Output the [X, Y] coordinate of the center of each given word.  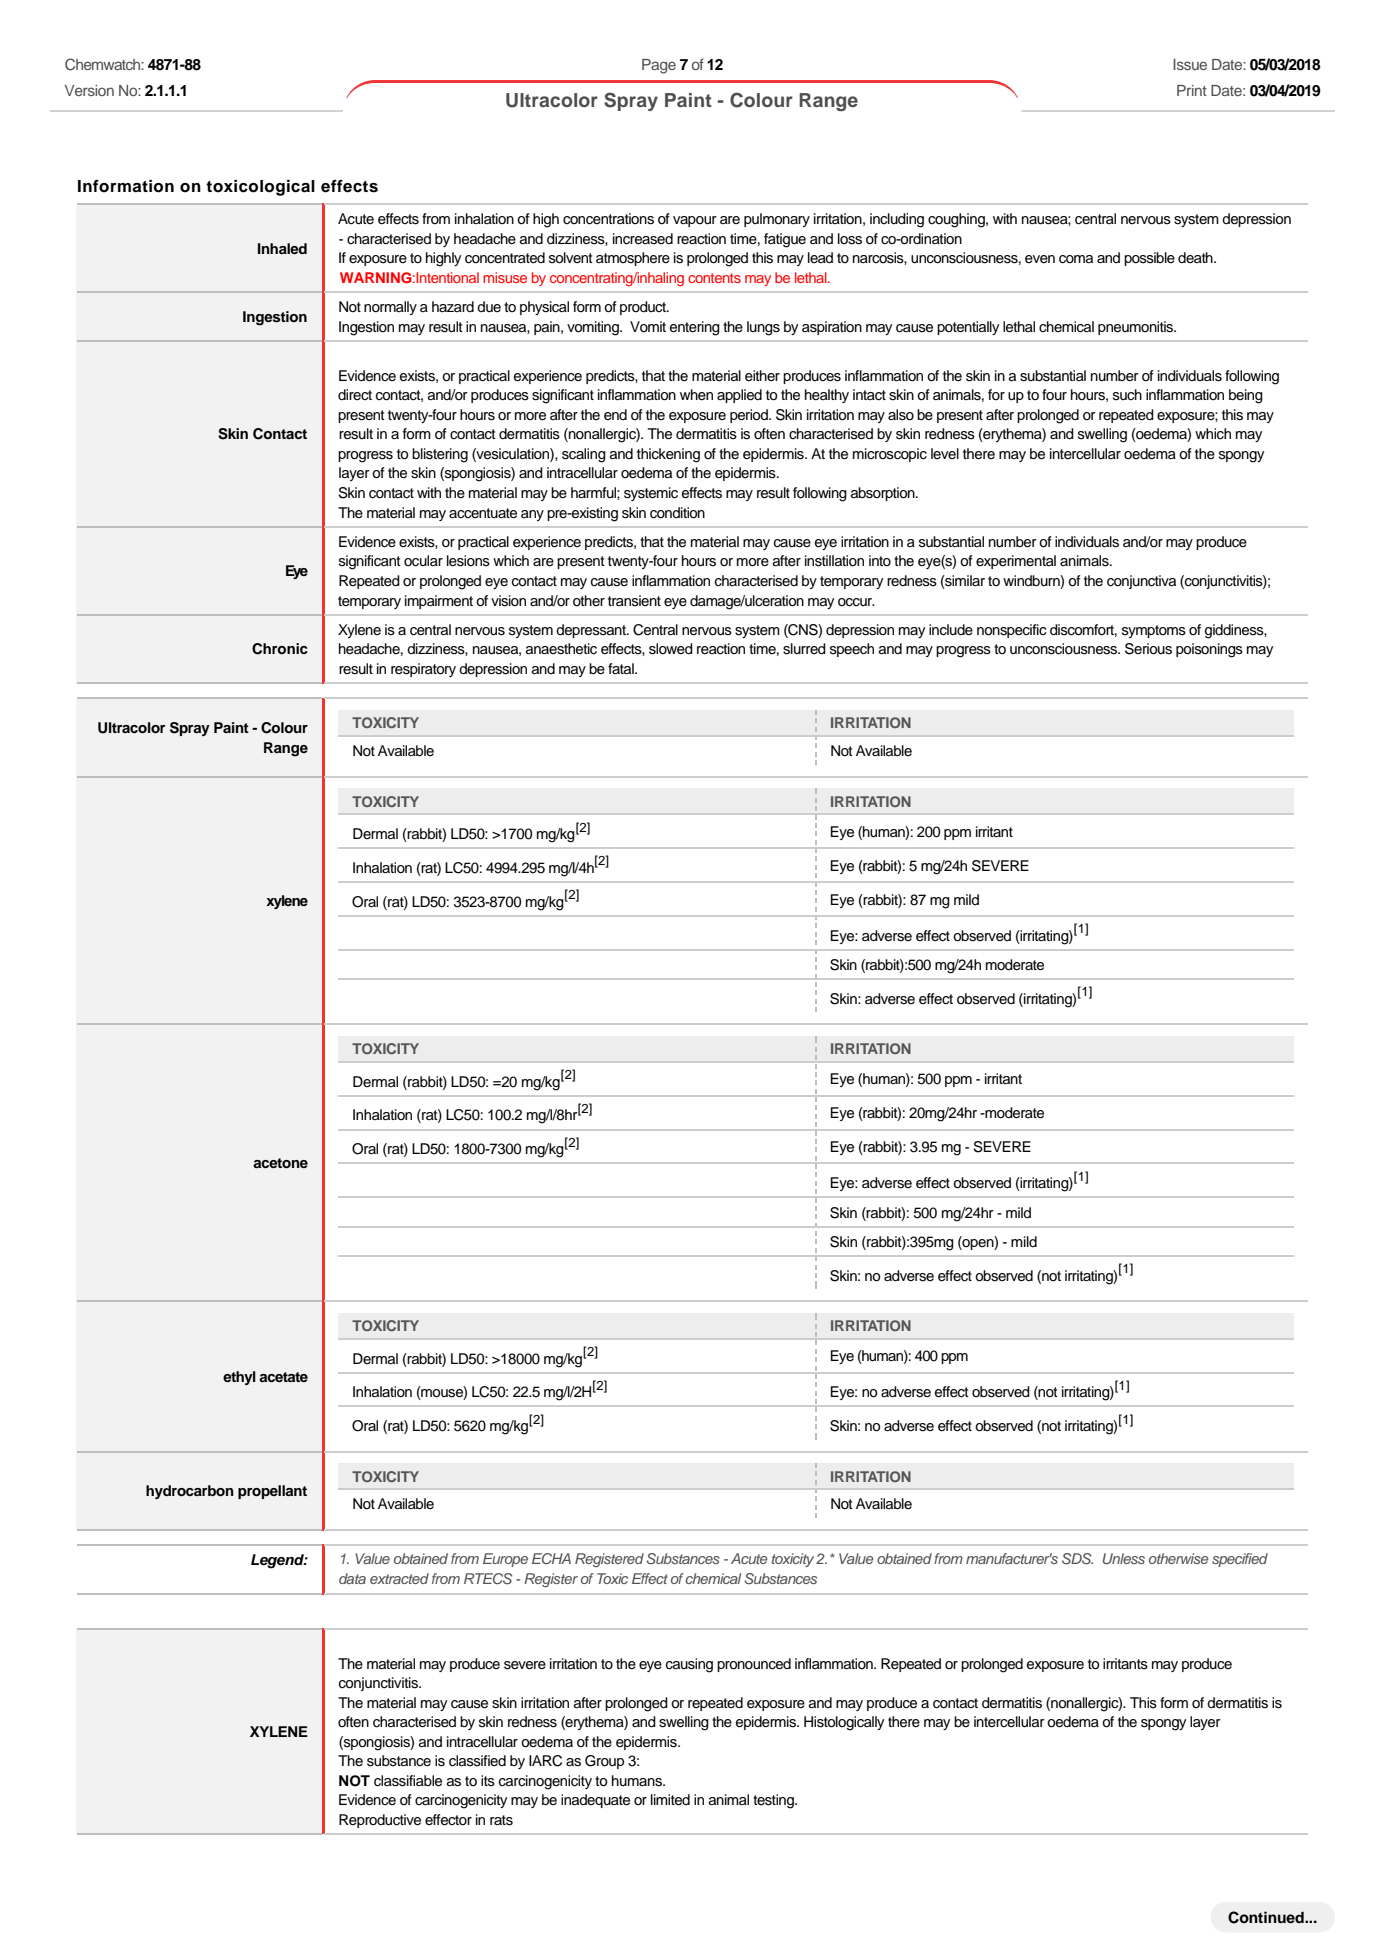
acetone [280, 1163]
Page [659, 66]
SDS [1077, 1559]
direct [355, 394]
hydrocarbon [190, 1492]
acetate [283, 1377]
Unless [1124, 1558]
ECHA [551, 1558]
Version [89, 90]
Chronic [280, 649]
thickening [668, 455]
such [1127, 395]
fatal [622, 668]
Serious [1148, 649]
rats [501, 1820]
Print [1192, 90]
